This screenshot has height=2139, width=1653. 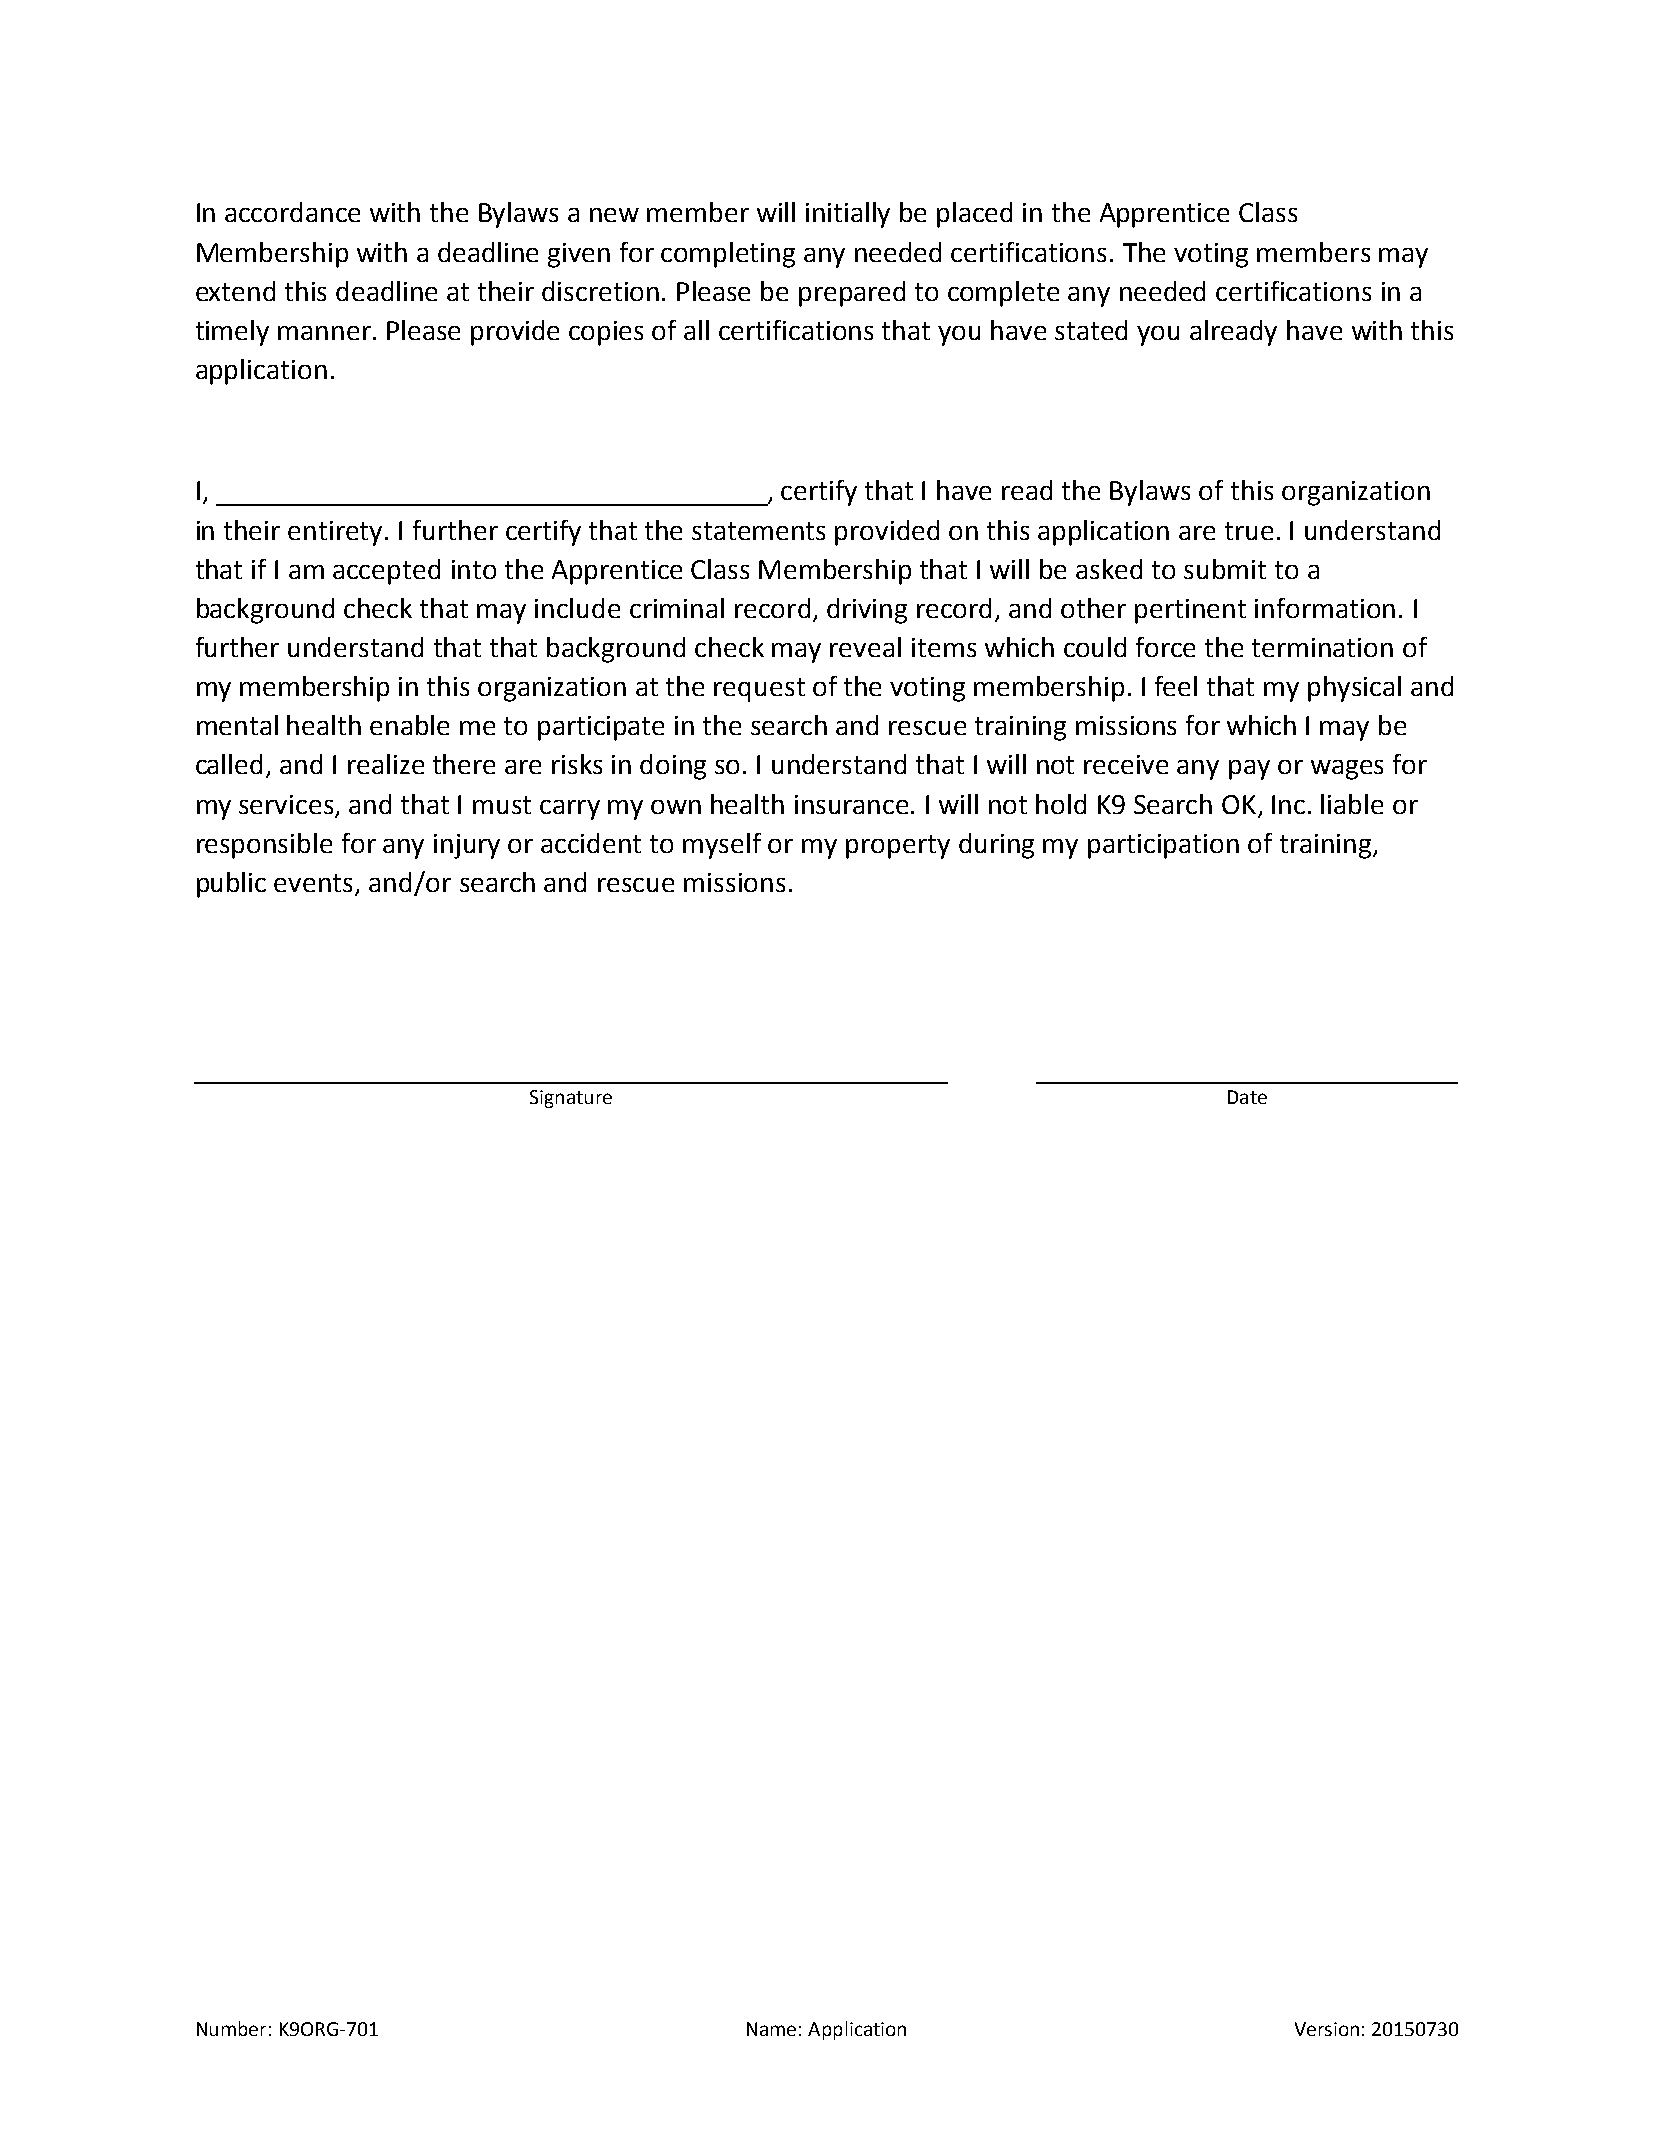 What do you see at coordinates (722, 846) in the screenshot?
I see `myself` at bounding box center [722, 846].
